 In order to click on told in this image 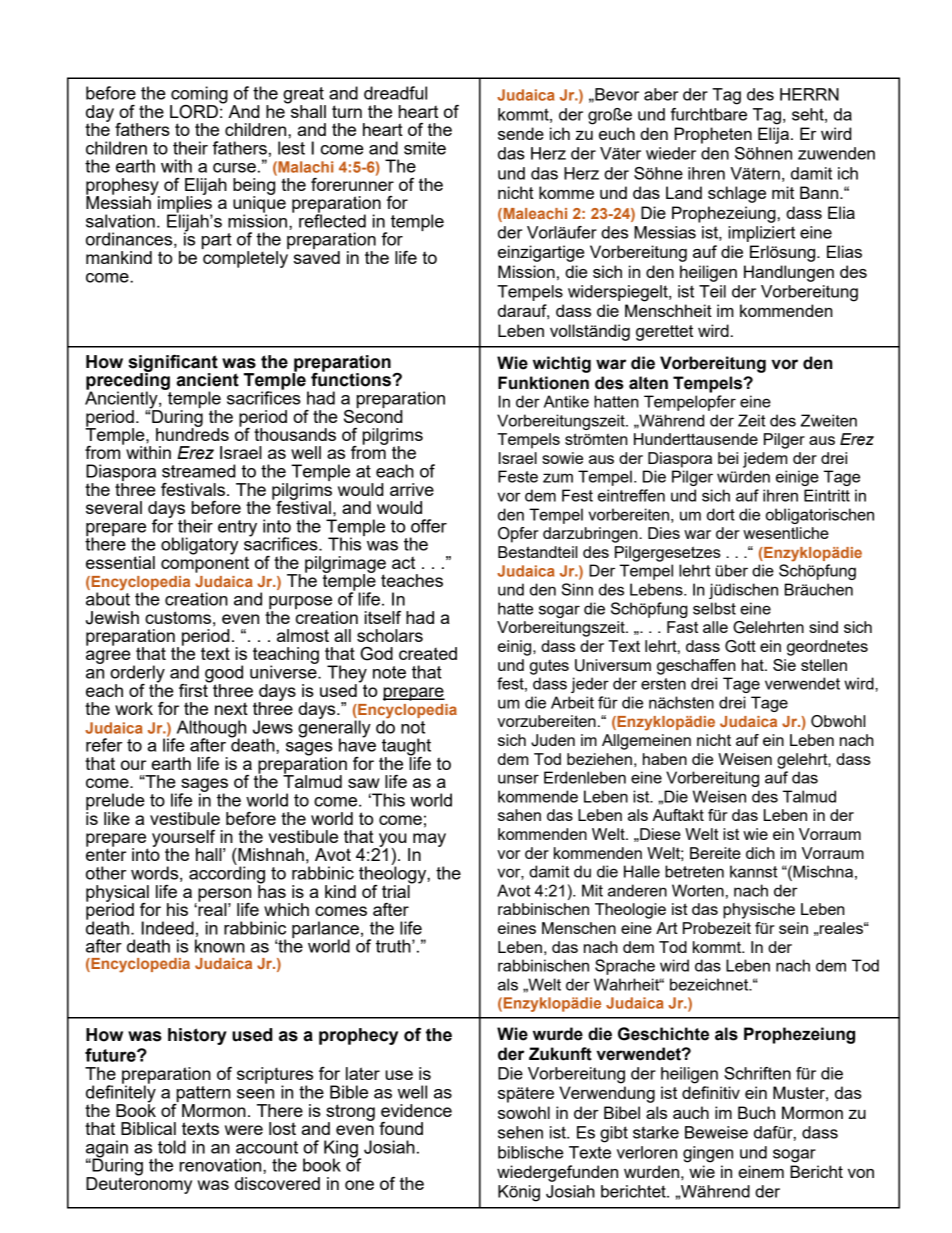, I will do `click(172, 1147)`.
